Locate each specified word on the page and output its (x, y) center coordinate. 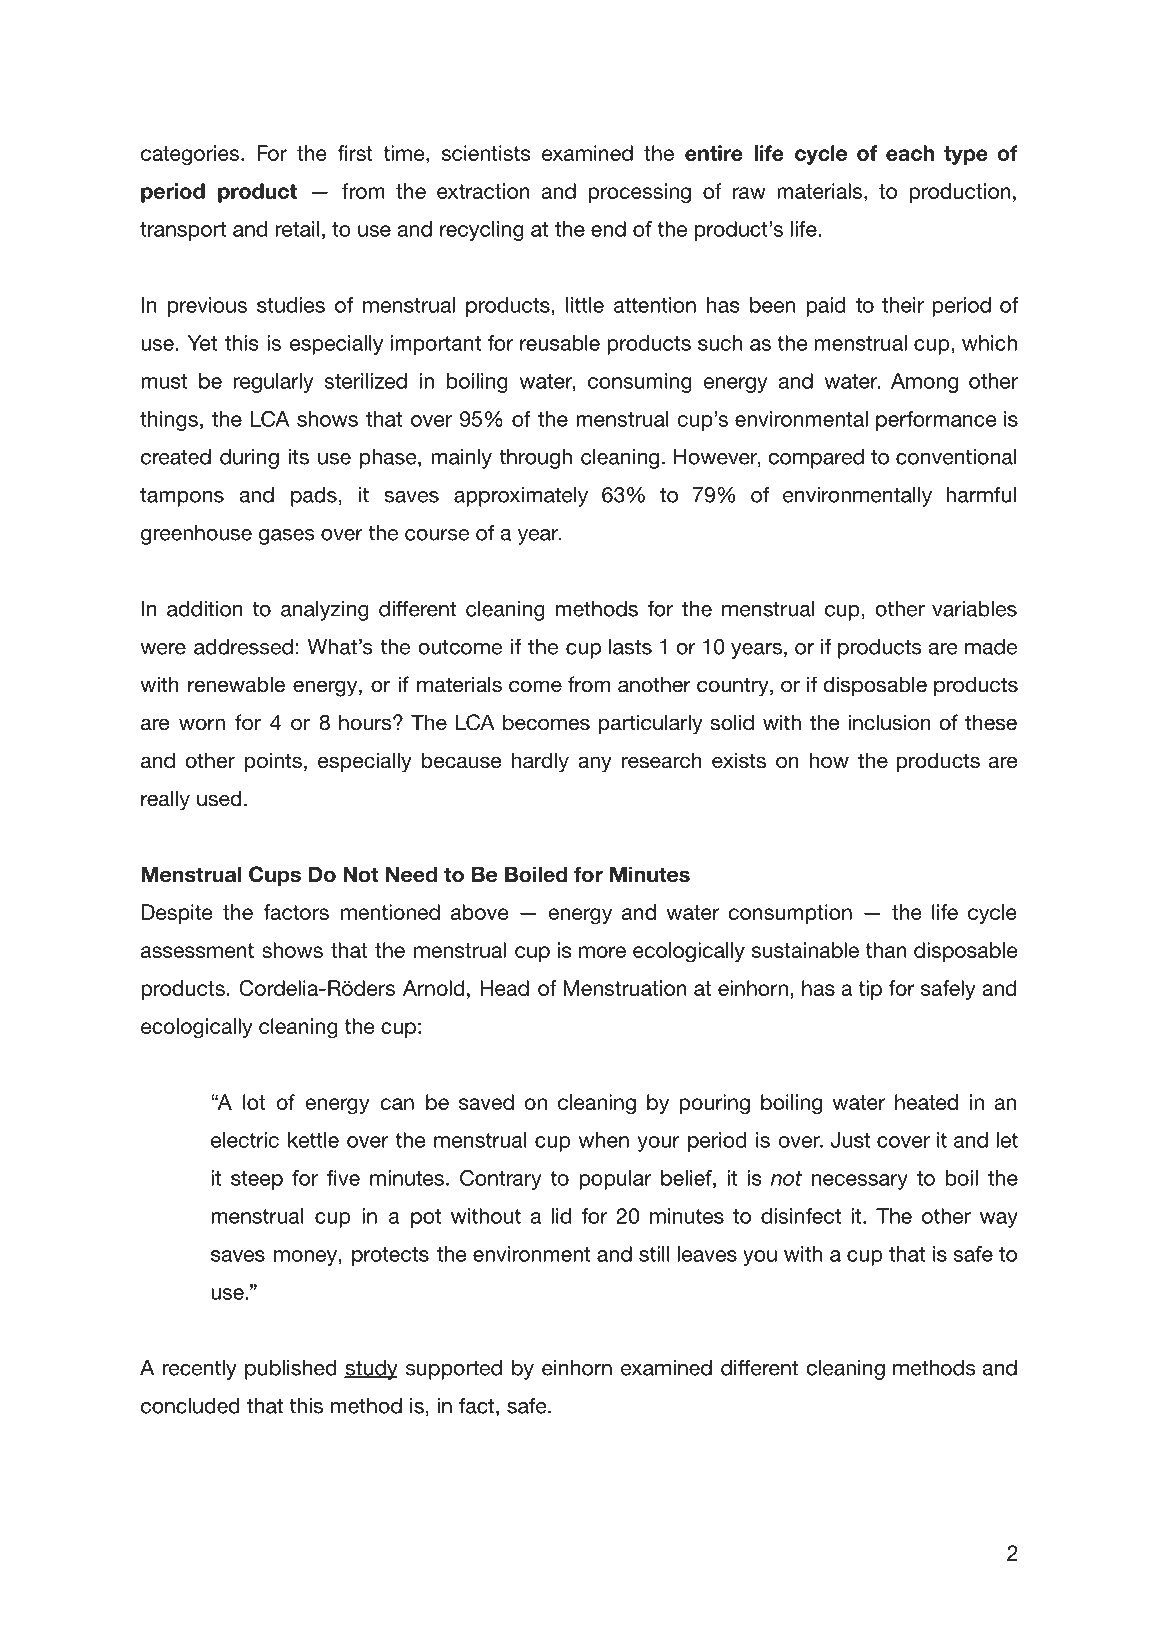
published (291, 1370)
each (910, 153)
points (273, 762)
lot (254, 1102)
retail (297, 229)
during (249, 459)
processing (639, 193)
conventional (956, 457)
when (604, 1140)
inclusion (889, 722)
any (595, 764)
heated (926, 1102)
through (535, 459)
